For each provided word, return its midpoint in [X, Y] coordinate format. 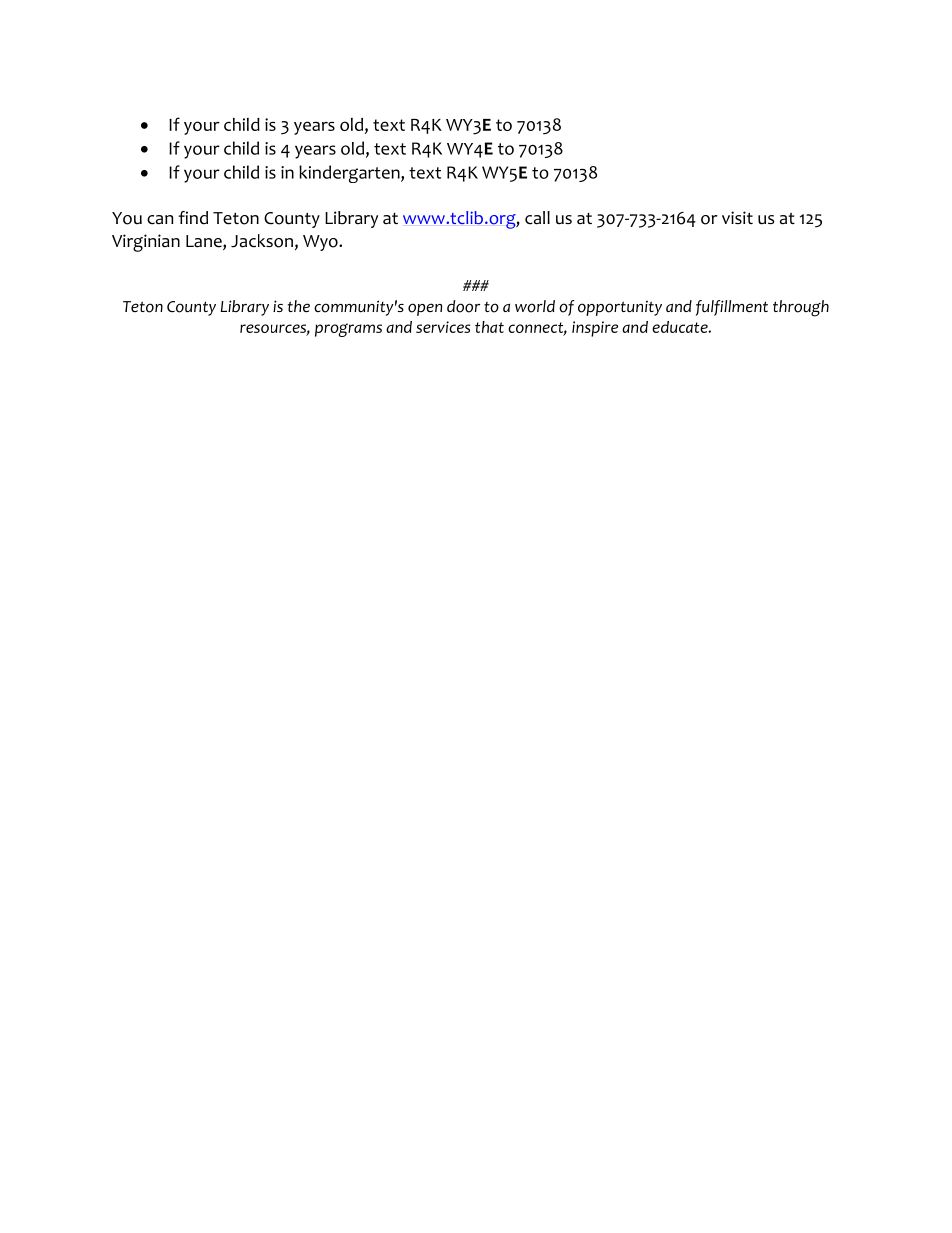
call [537, 218]
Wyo [321, 243]
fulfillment [732, 308]
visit [737, 217]
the [299, 306]
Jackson [262, 241]
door [463, 306]
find [193, 218]
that [489, 327]
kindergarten [350, 174]
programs [348, 330]
